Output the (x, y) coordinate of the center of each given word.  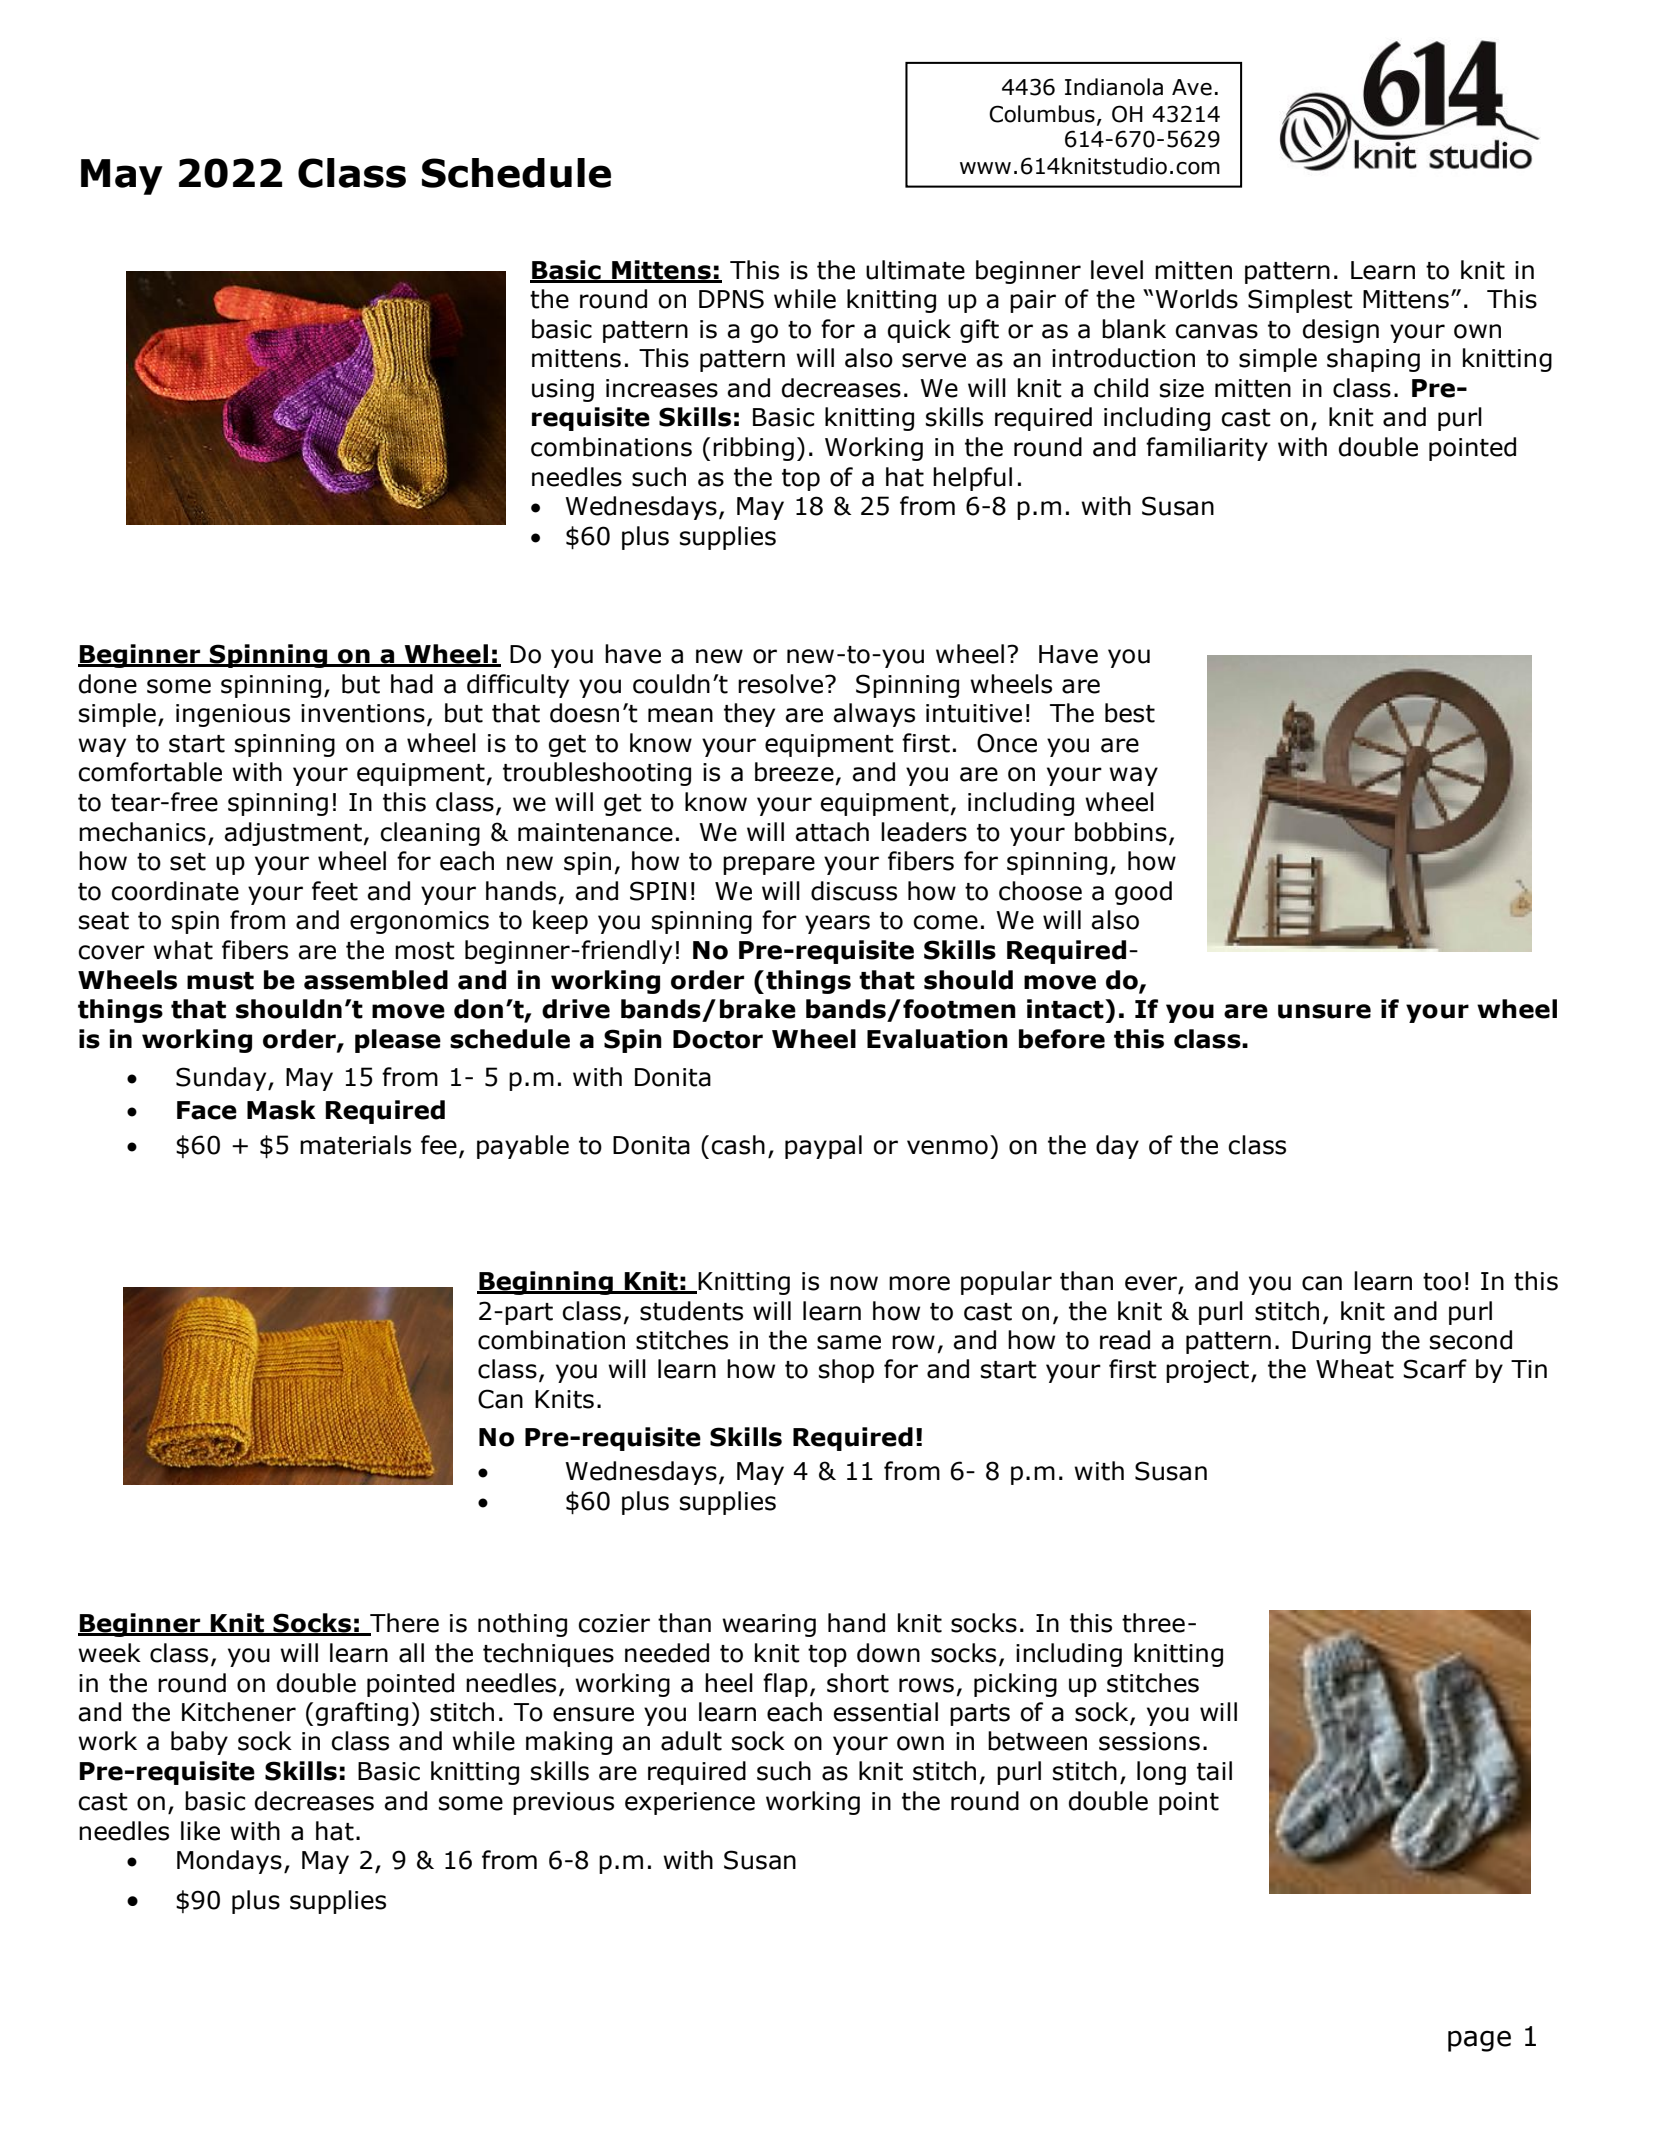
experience (690, 1803)
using (563, 390)
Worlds (1196, 299)
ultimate (915, 270)
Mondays (229, 1862)
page (1479, 2041)
